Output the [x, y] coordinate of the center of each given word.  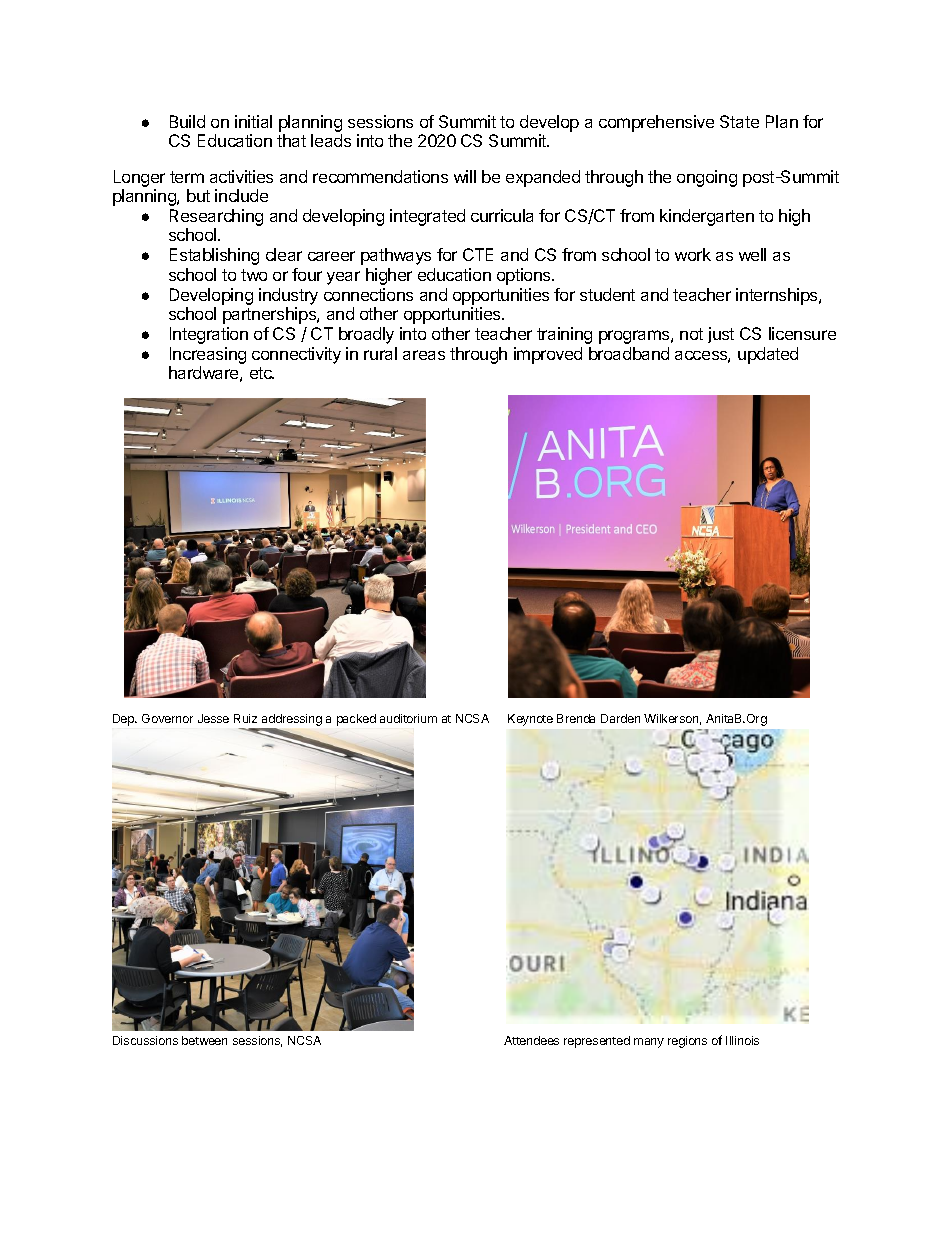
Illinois [742, 1040]
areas [424, 355]
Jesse [213, 718]
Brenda [576, 718]
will [465, 176]
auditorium [408, 718]
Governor [167, 718]
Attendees [531, 1040]
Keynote [530, 720]
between [204, 1040]
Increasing [208, 355]
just [721, 335]
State [739, 121]
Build [187, 121]
